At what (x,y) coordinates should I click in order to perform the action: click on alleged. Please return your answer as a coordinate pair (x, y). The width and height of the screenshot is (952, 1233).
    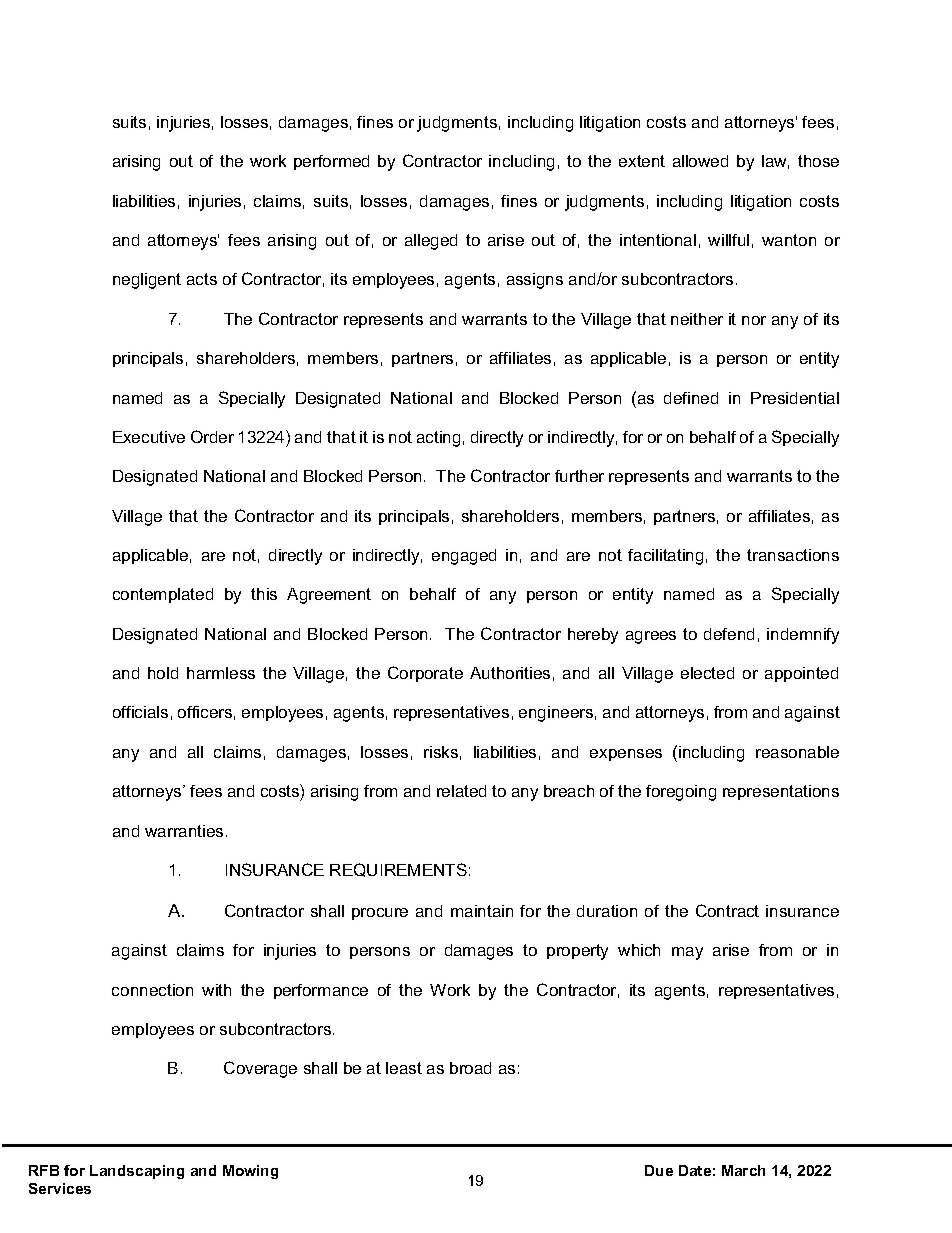
    Looking at the image, I should click on (431, 242).
